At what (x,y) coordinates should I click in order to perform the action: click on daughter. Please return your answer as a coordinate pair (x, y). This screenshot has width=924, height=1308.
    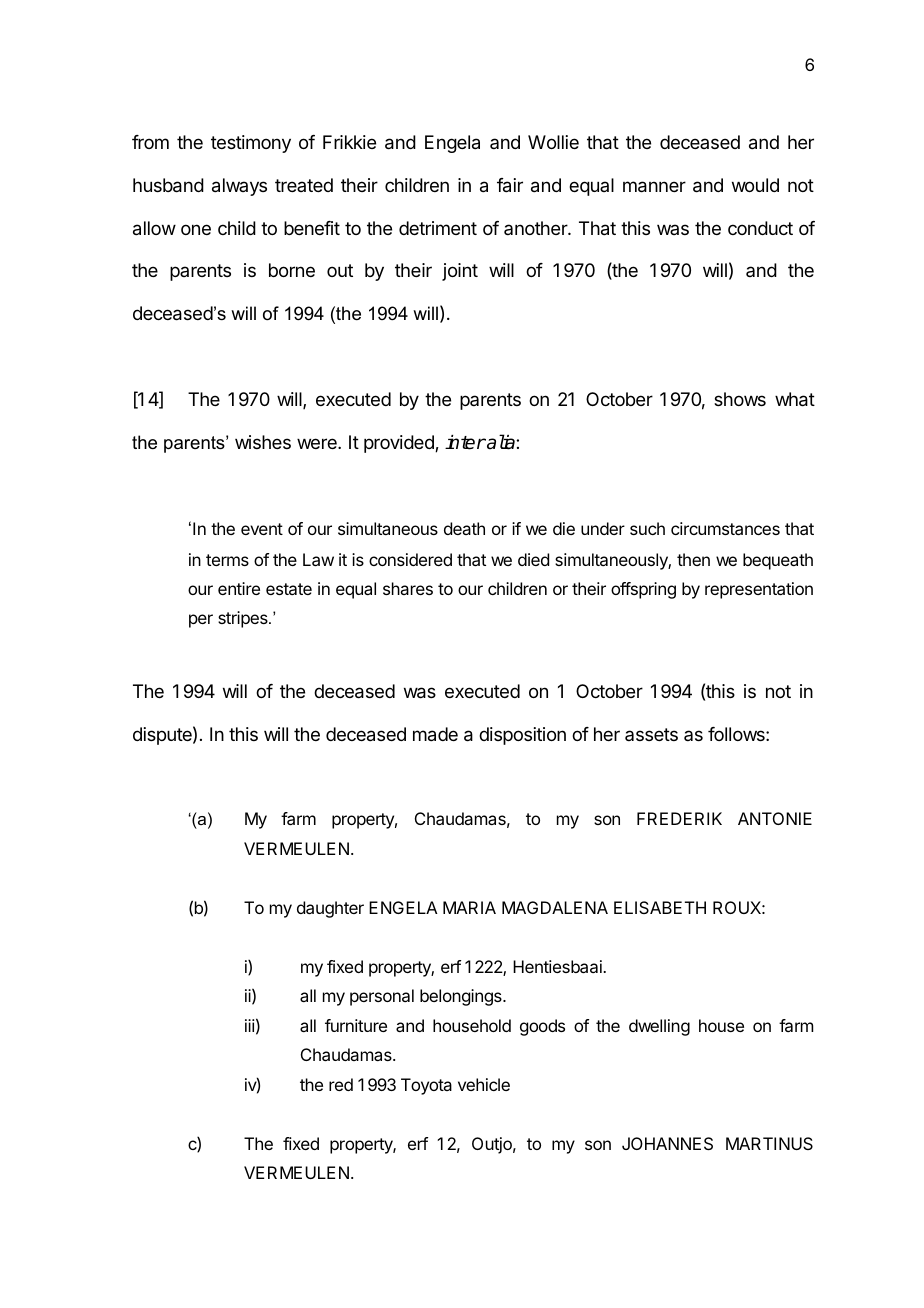
    Looking at the image, I should click on (330, 909).
